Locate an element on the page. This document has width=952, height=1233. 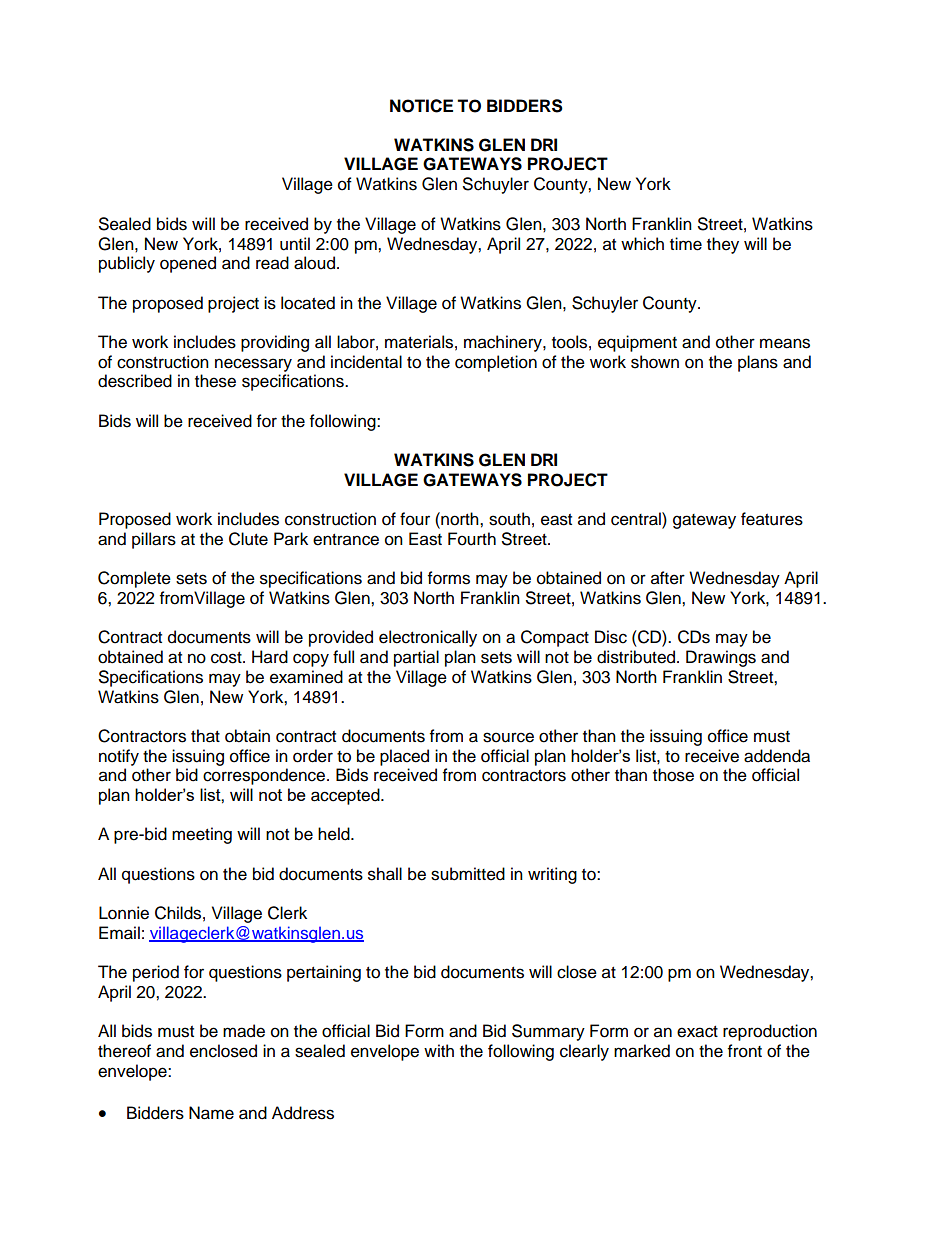
with is located at coordinates (439, 1050).
